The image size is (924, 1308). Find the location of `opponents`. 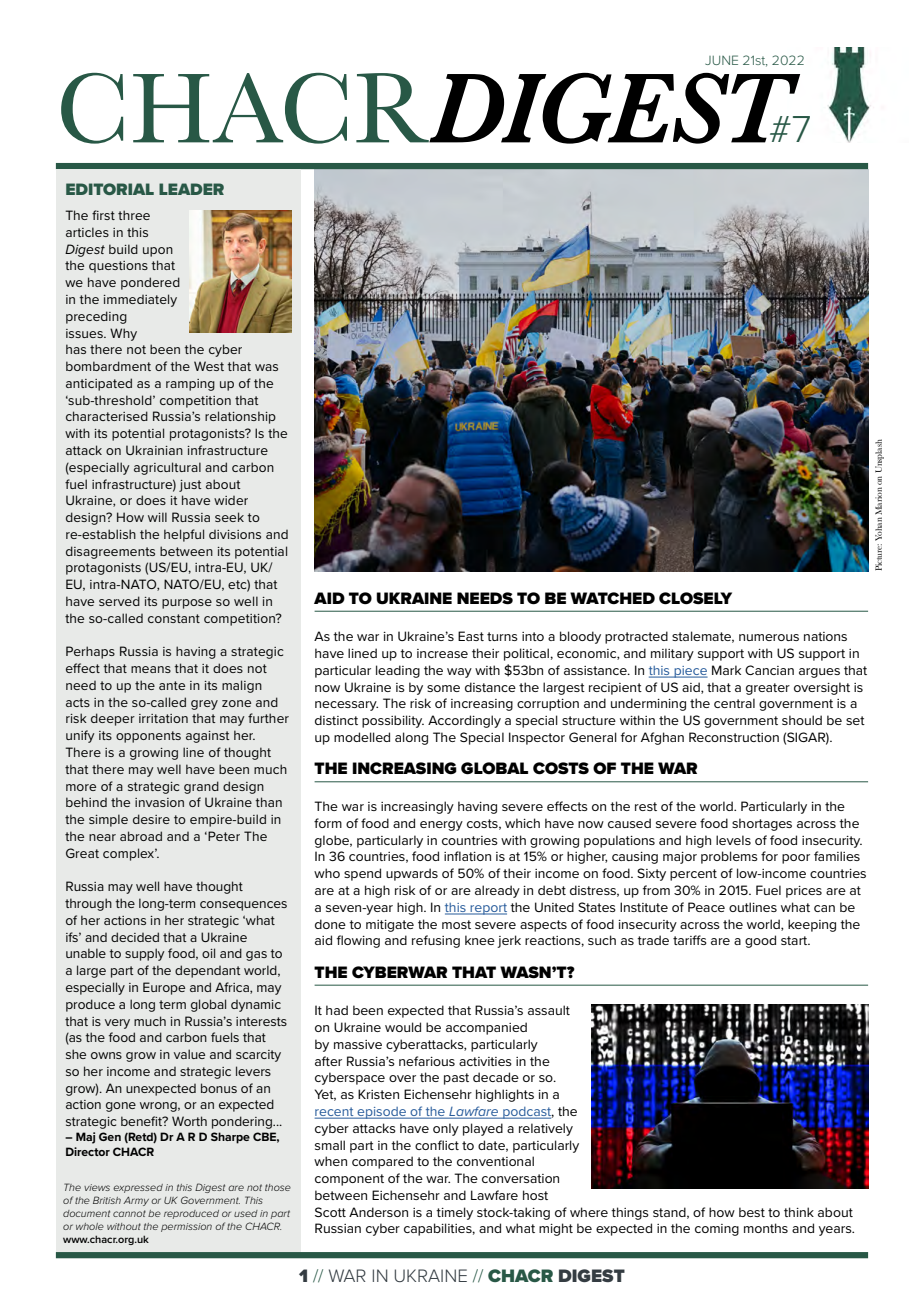

opponents is located at coordinates (148, 737).
